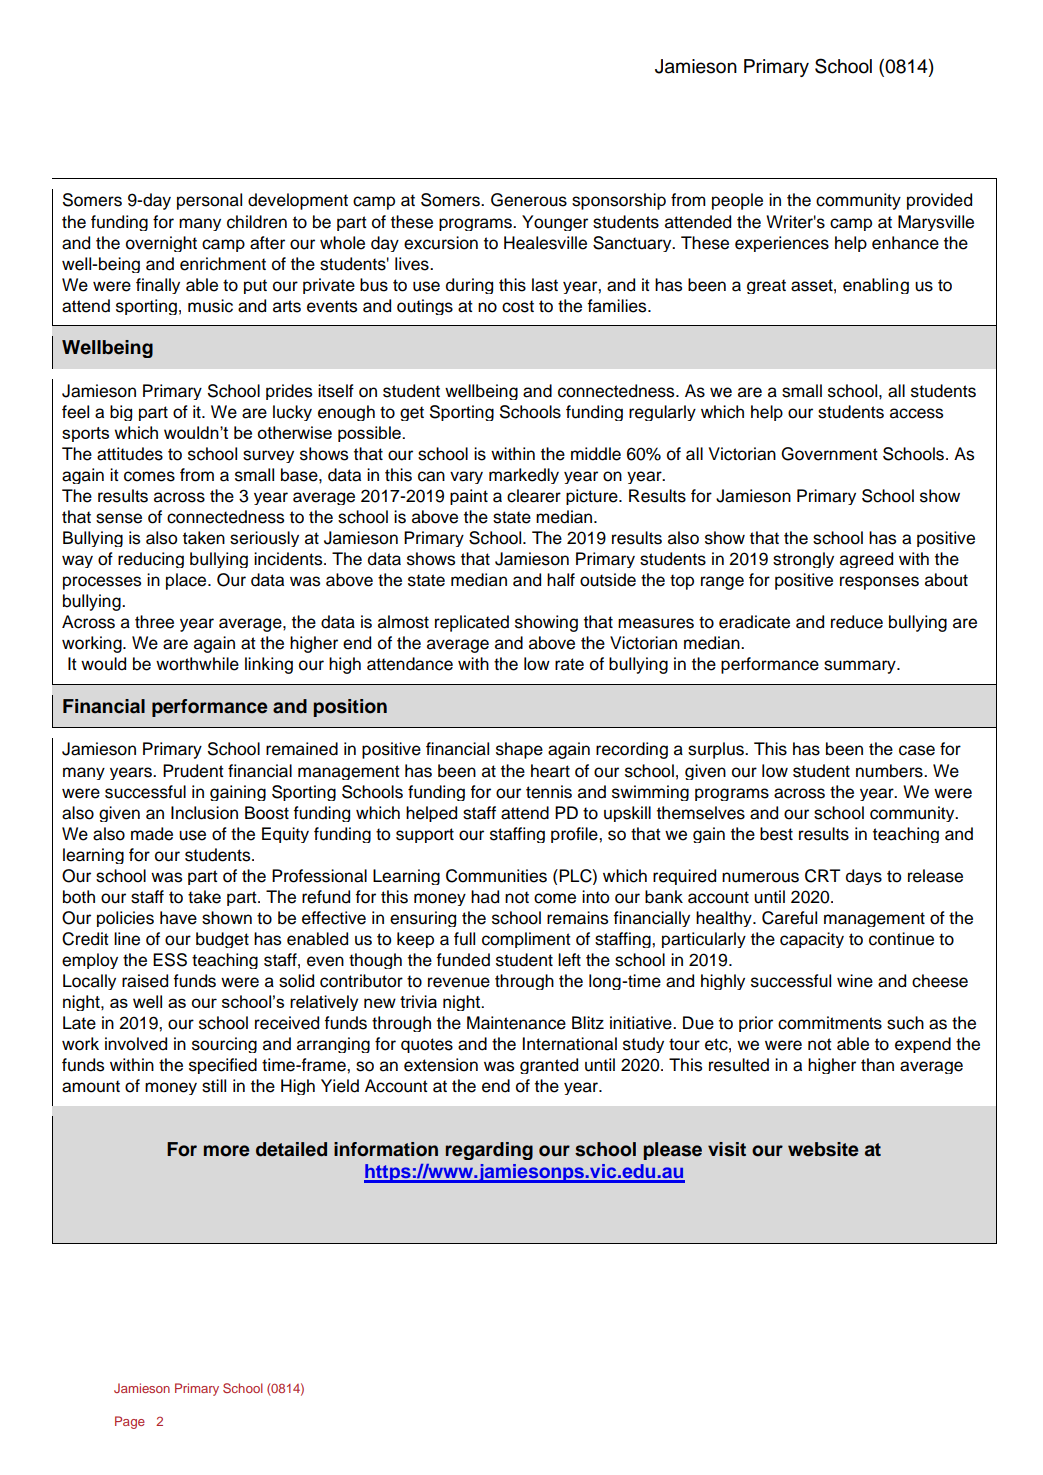 The width and height of the document is (1043, 1475). What do you see at coordinates (214, 1086) in the document?
I see `still` at bounding box center [214, 1086].
